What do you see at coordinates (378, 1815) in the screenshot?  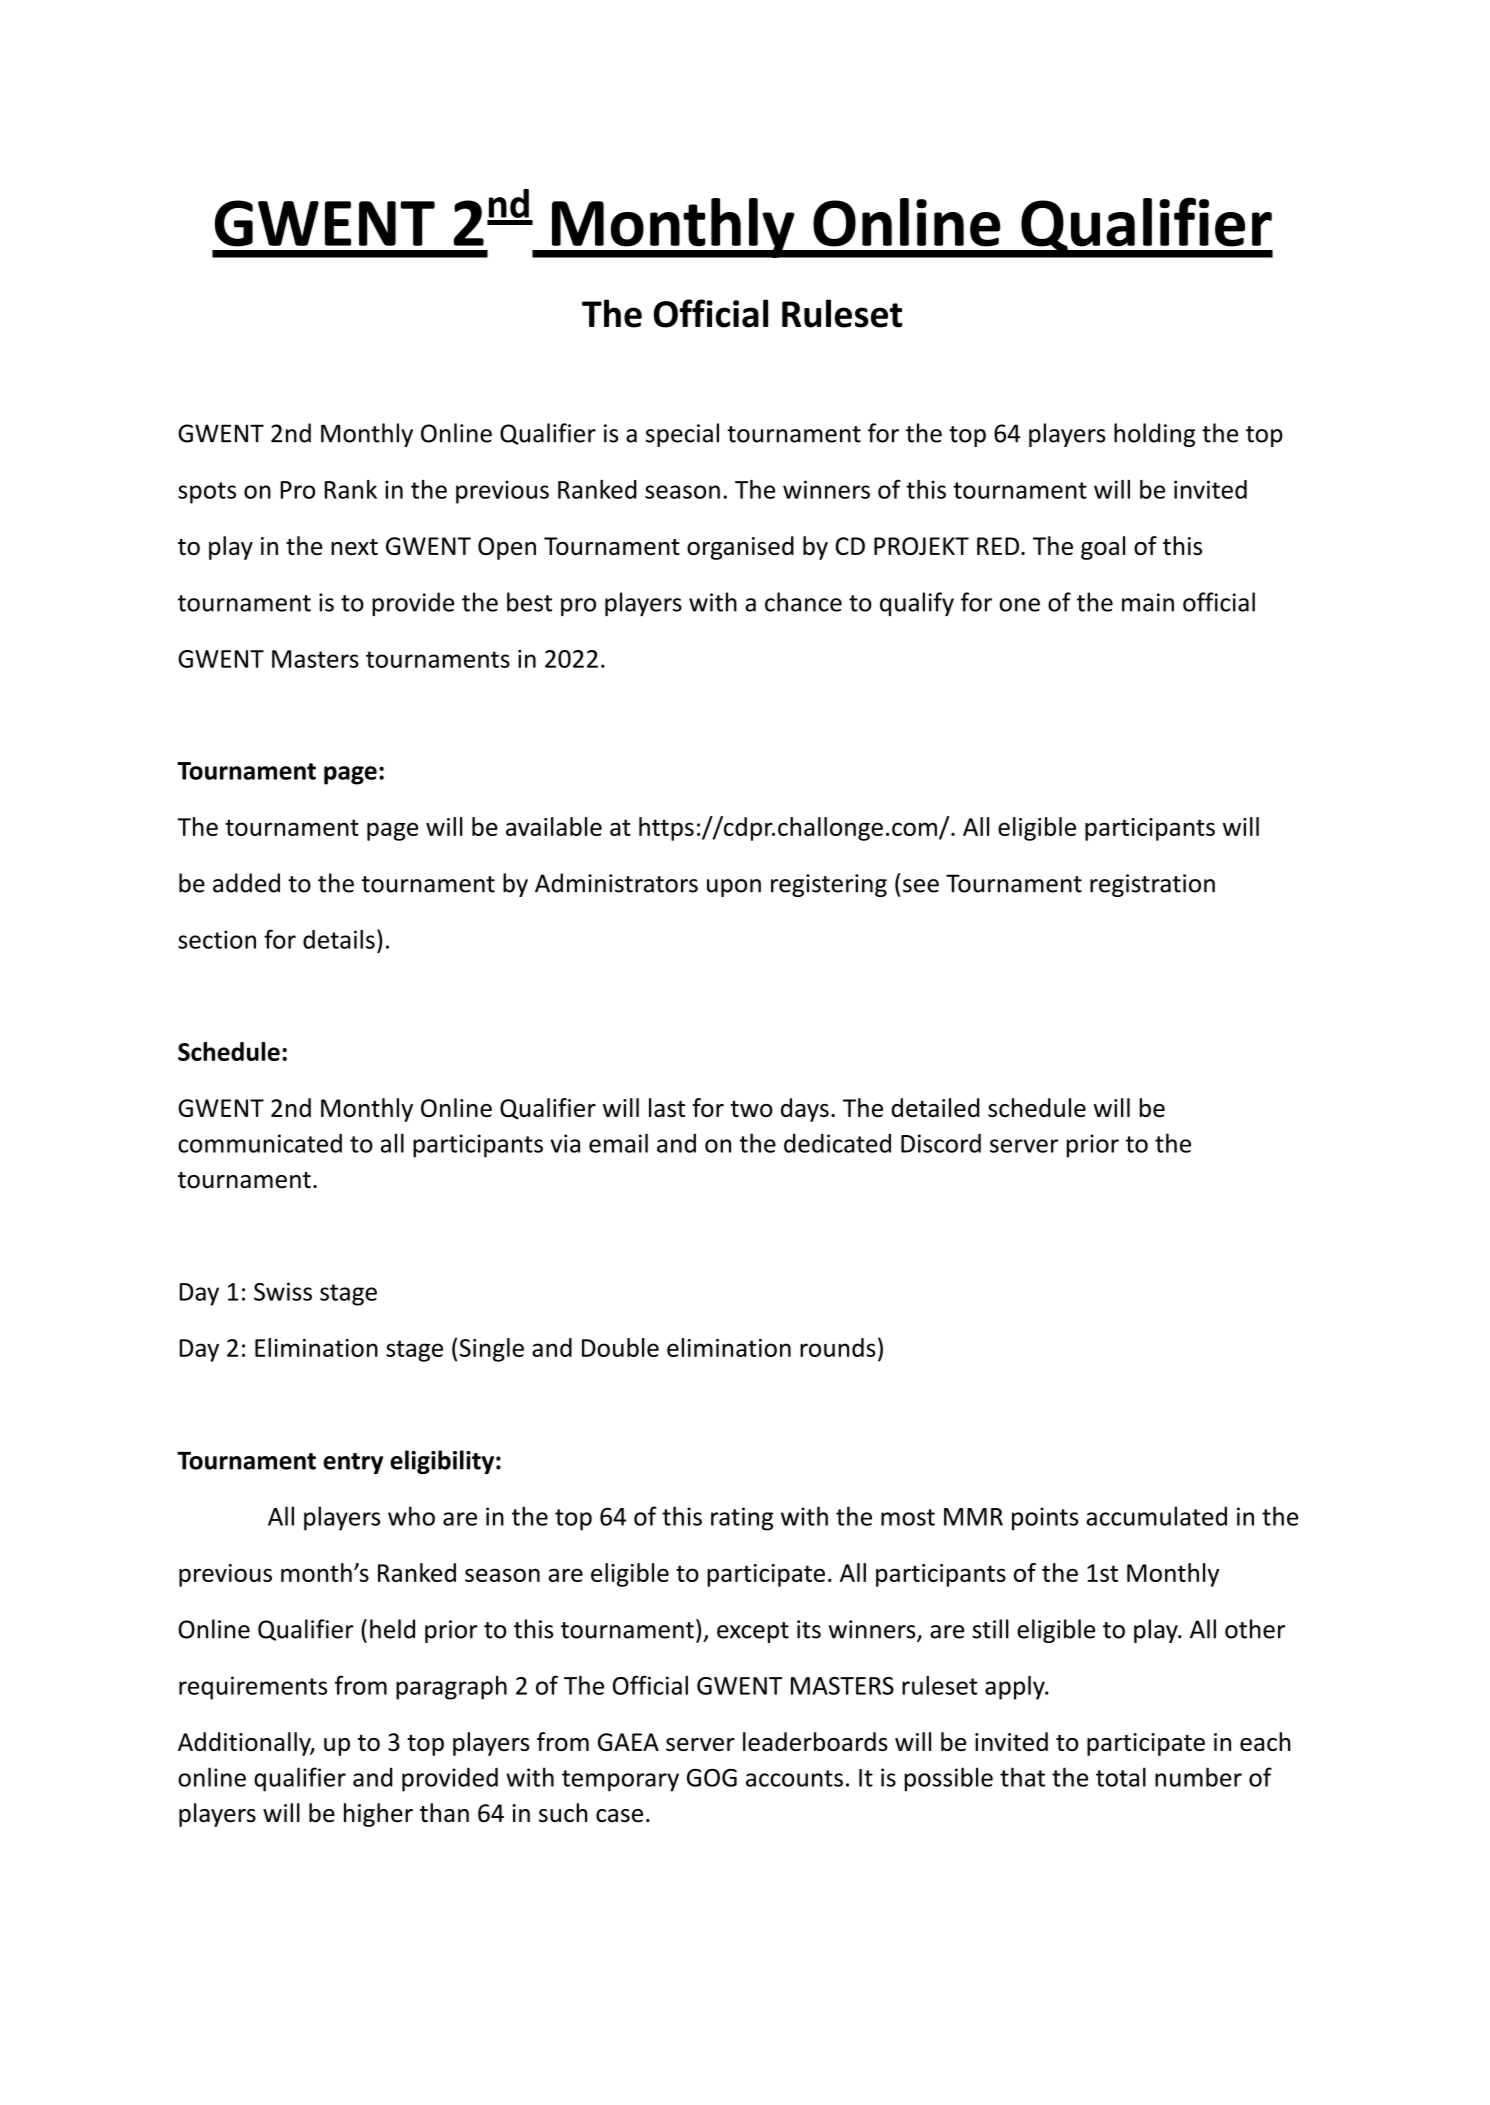 I see `higher` at bounding box center [378, 1815].
